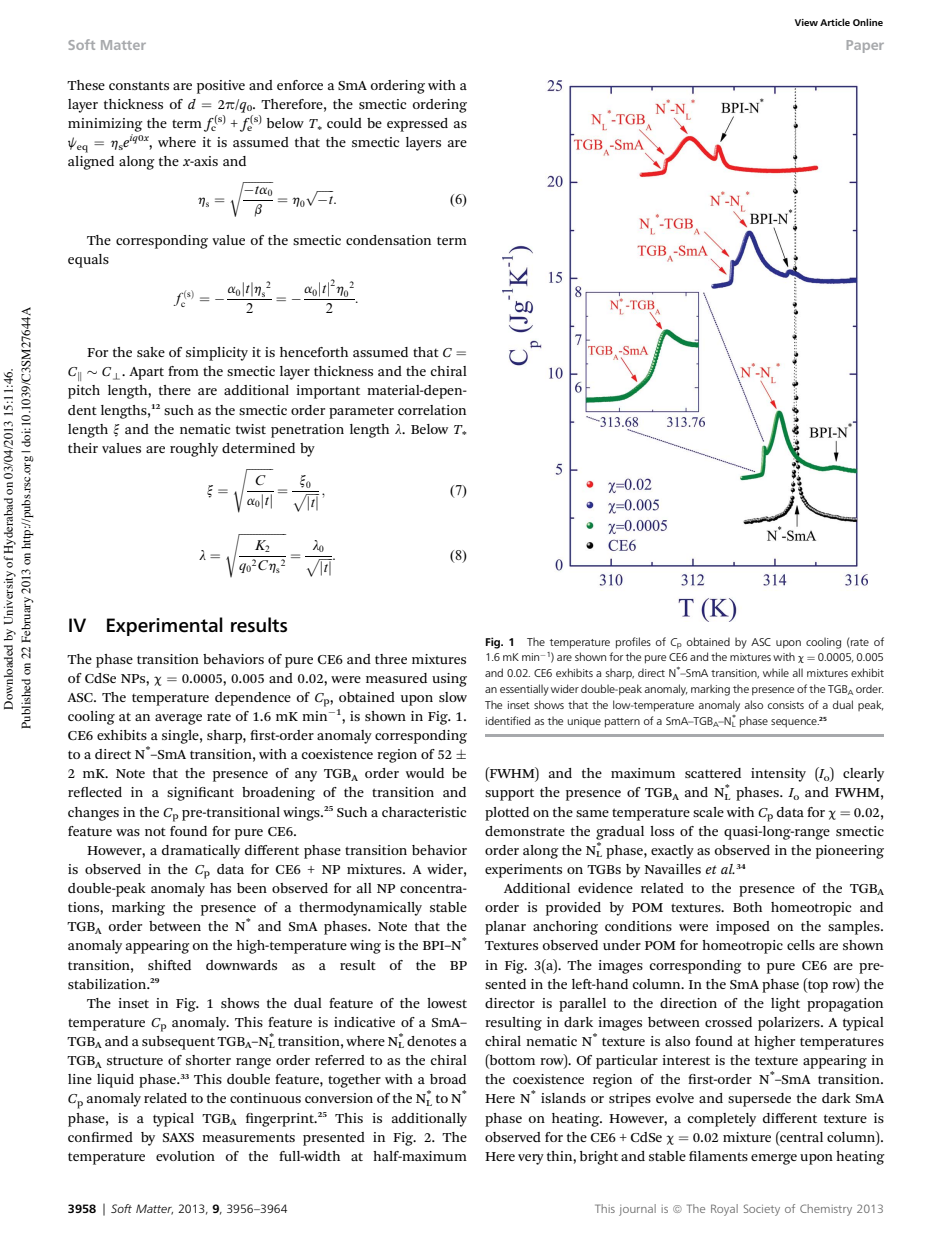 The image size is (952, 1247). I want to click on evolution, so click(185, 1156).
